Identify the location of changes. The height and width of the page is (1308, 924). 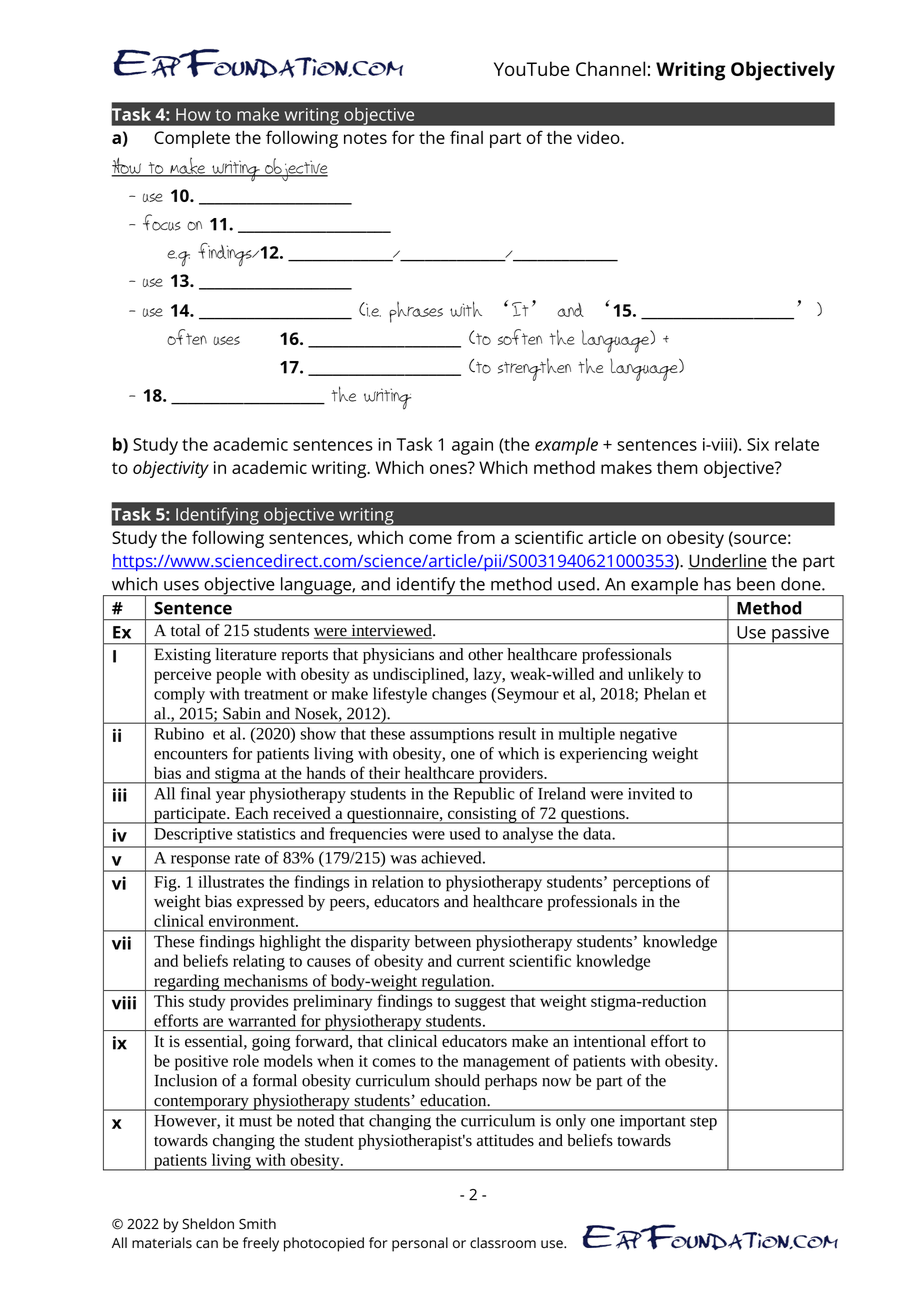
(459, 695).
